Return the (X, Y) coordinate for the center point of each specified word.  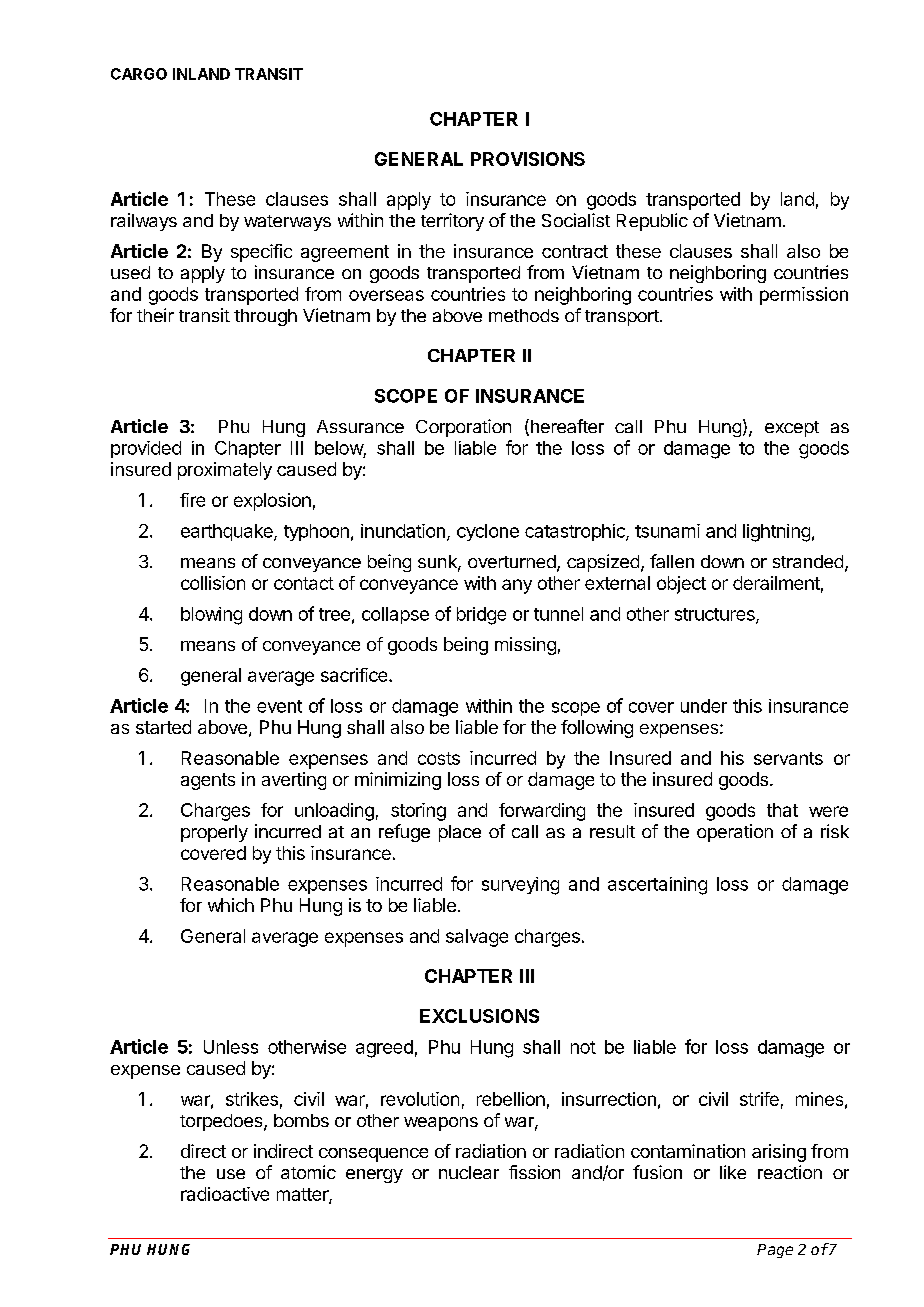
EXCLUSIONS (479, 1016)
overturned (513, 563)
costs (439, 758)
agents (208, 781)
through (265, 317)
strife (759, 1099)
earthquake (228, 532)
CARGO (139, 74)
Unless (231, 1047)
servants (788, 758)
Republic (652, 222)
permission (804, 296)
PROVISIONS (528, 159)
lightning (776, 533)
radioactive (225, 1194)
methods (524, 315)
